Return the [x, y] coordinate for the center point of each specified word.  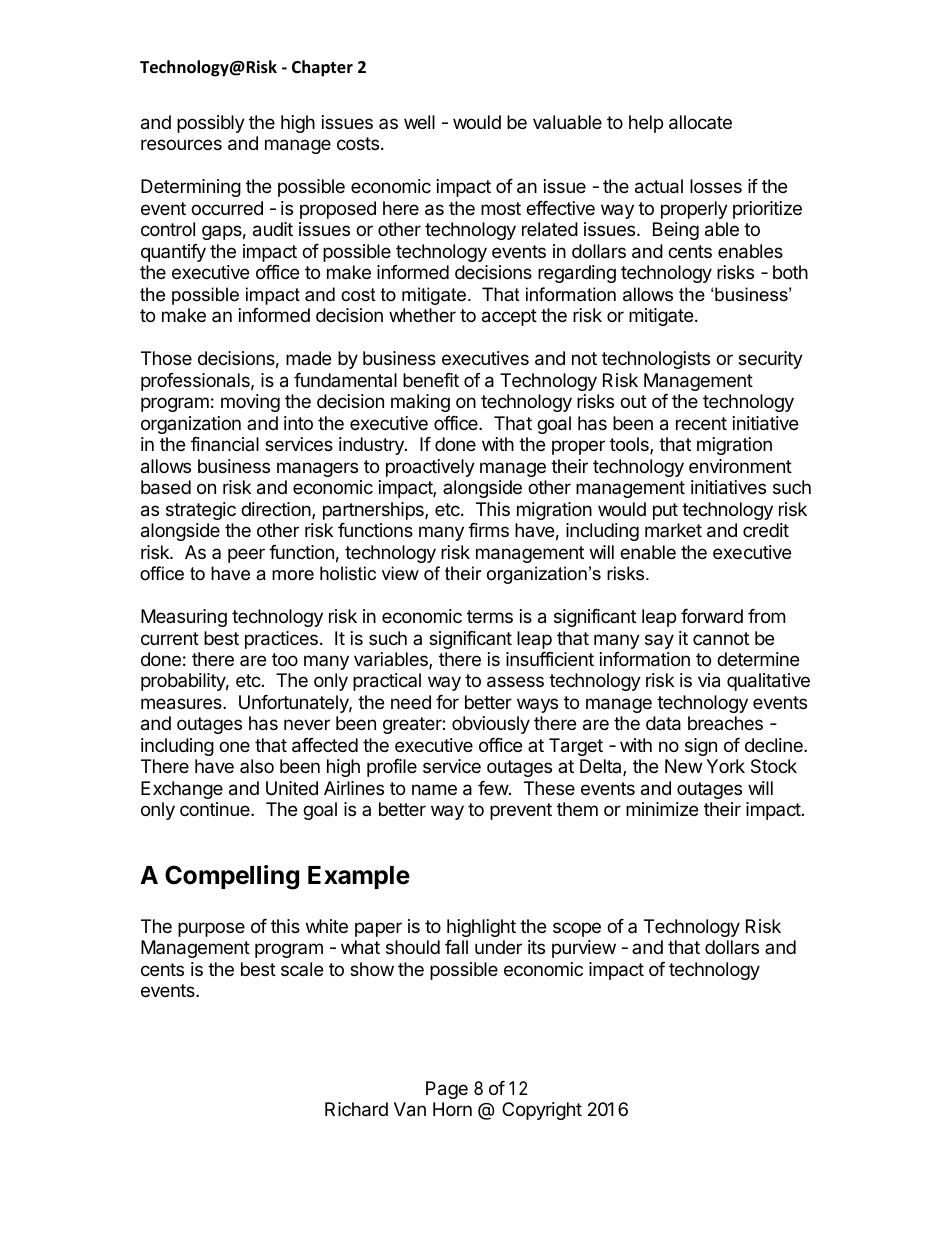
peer [246, 555]
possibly [211, 124]
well [419, 122]
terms [490, 616]
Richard [356, 1109]
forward [712, 616]
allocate [700, 122]
